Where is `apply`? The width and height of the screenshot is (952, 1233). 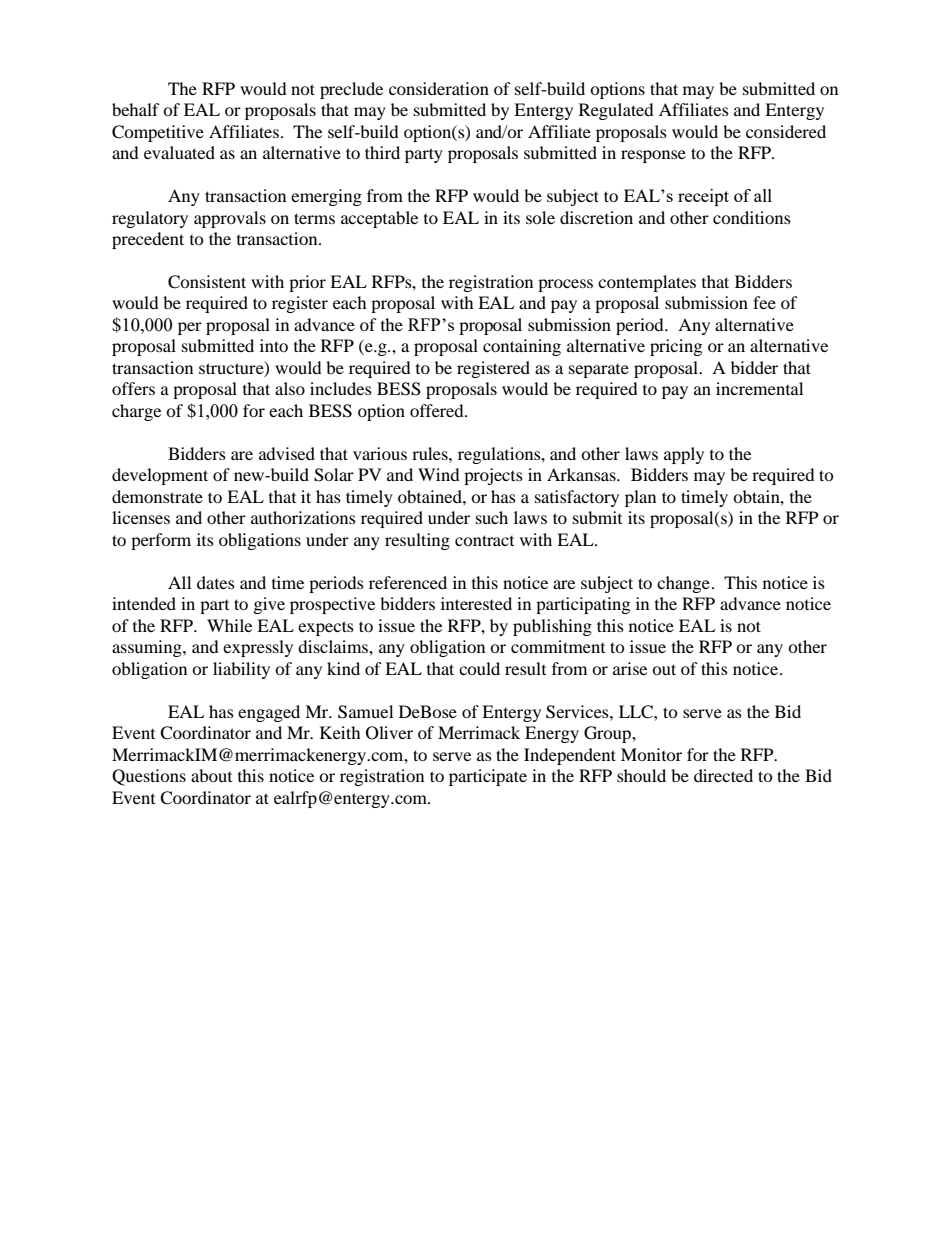
apply is located at coordinates (684, 455).
